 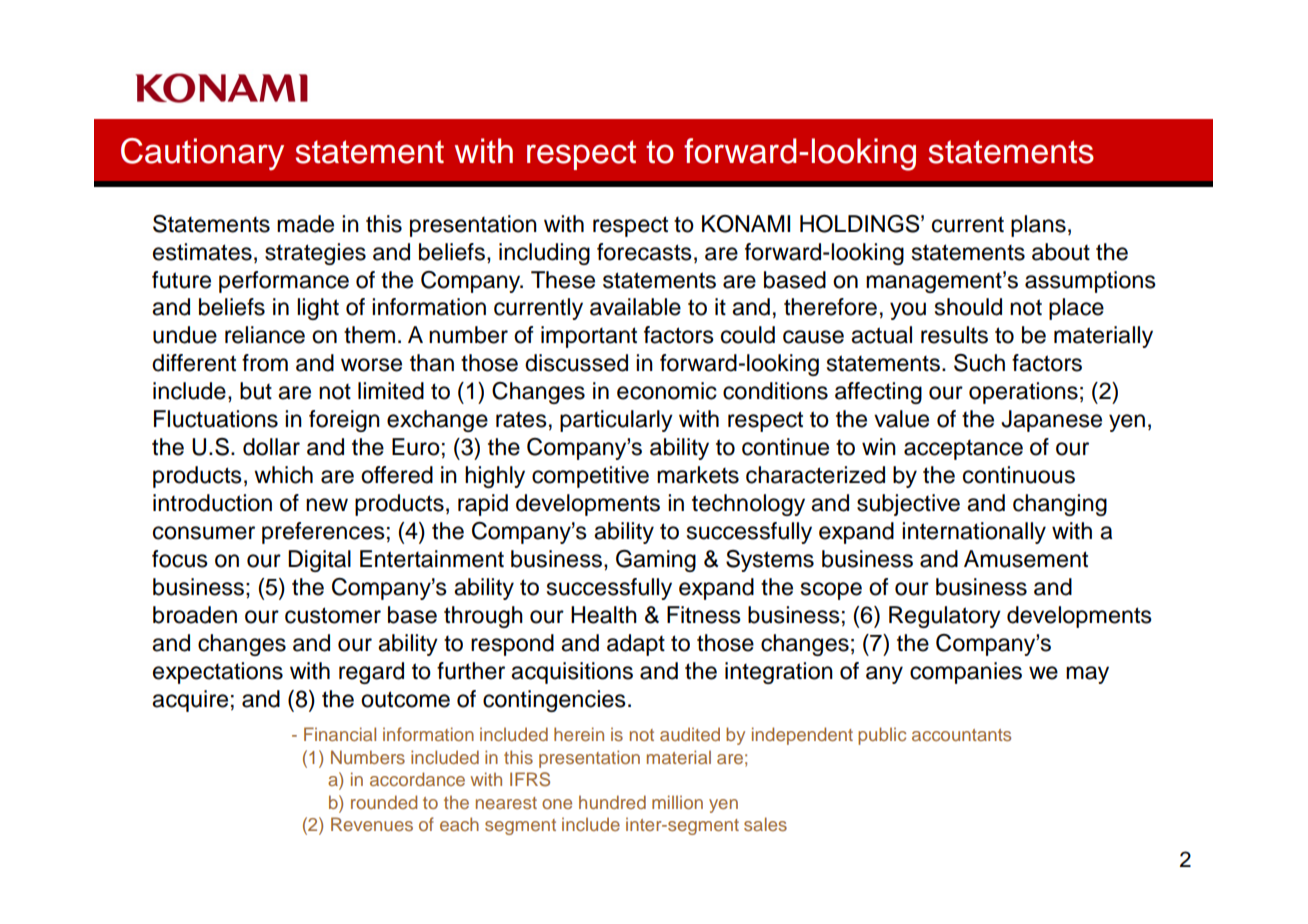 What do you see at coordinates (333, 615) in the page?
I see `customer` at bounding box center [333, 615].
